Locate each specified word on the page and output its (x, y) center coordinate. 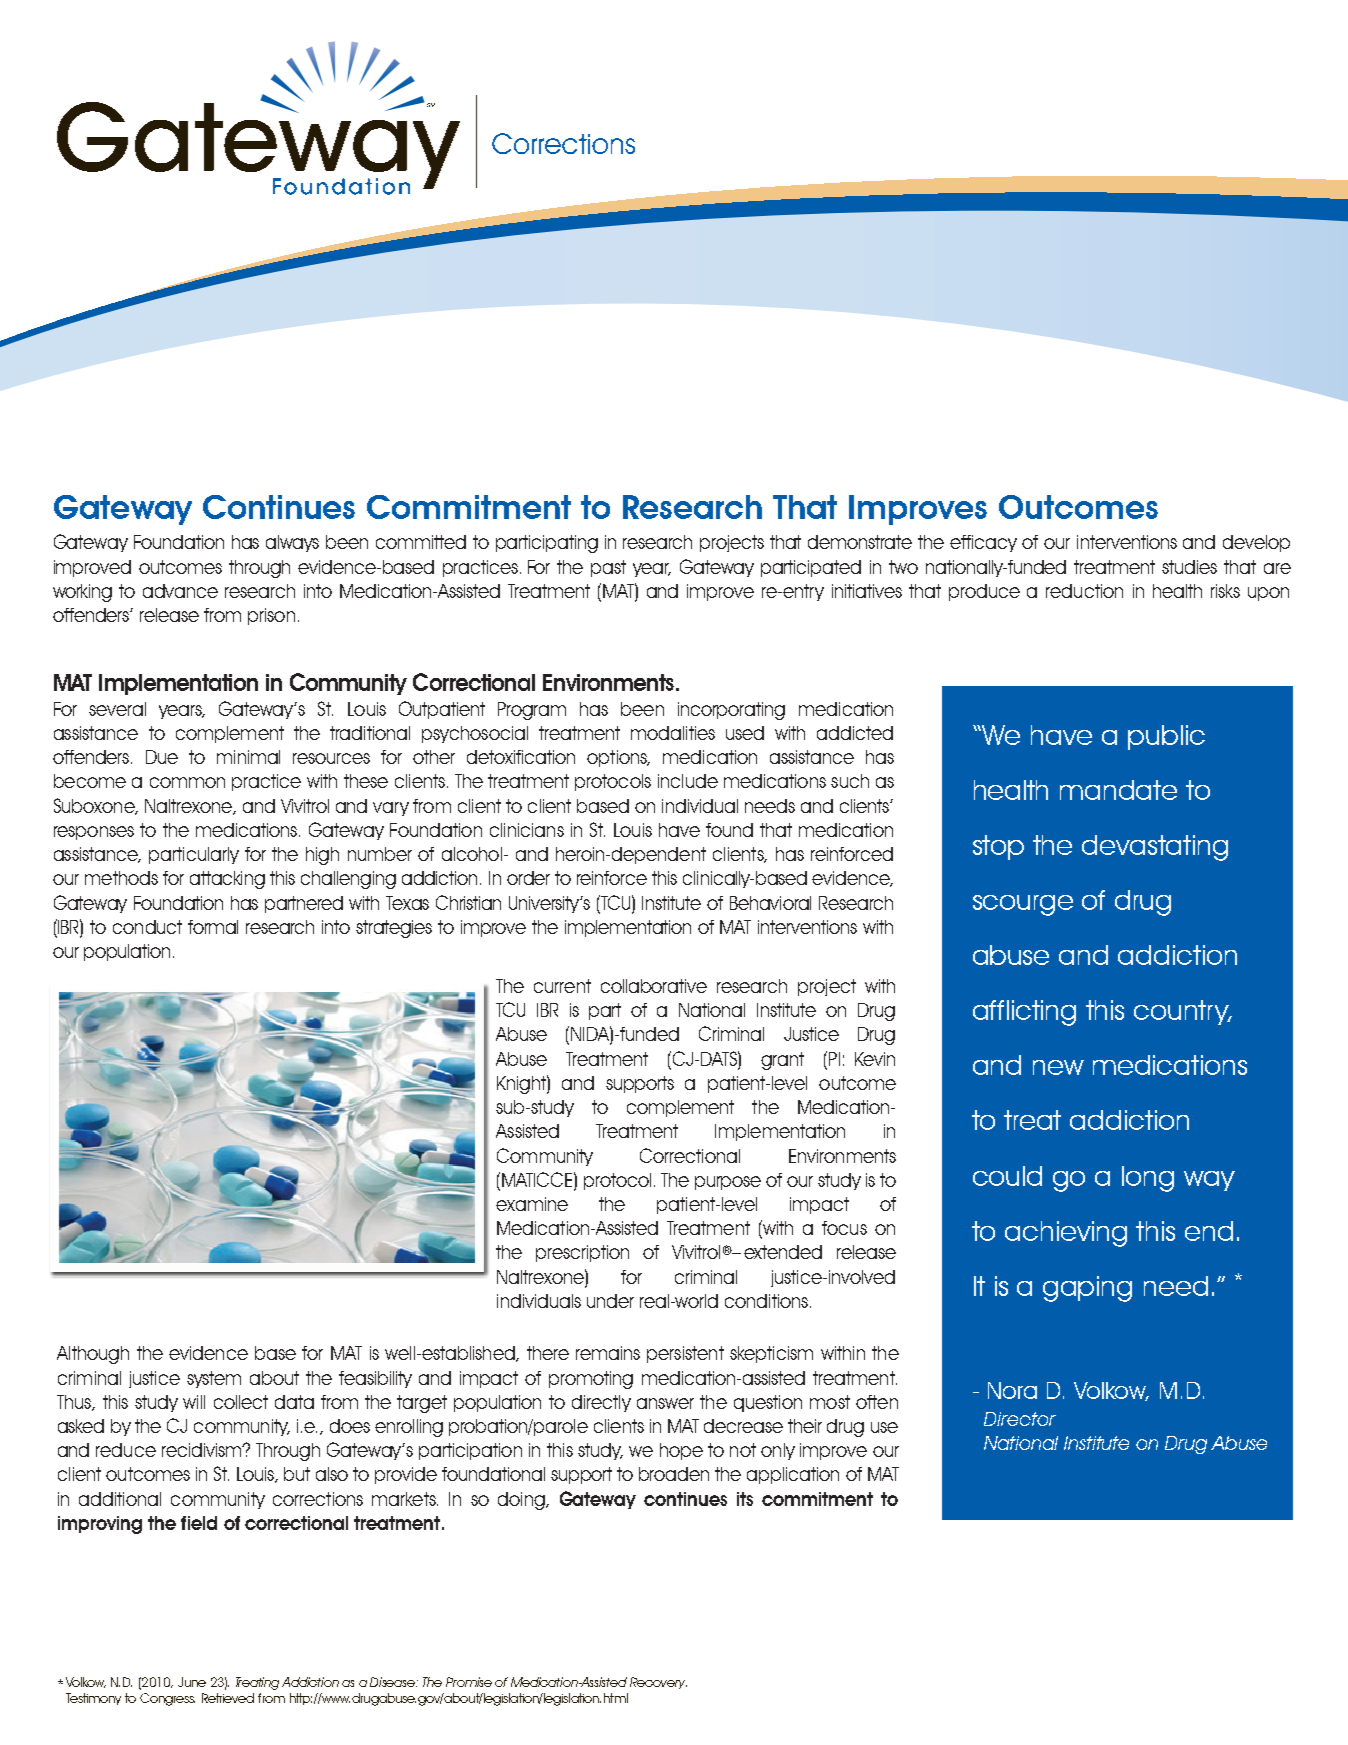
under (610, 1301)
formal (213, 927)
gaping (1087, 1289)
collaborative (654, 986)
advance (180, 591)
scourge (1023, 905)
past (608, 568)
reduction (1084, 591)
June (192, 1682)
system (214, 1379)
